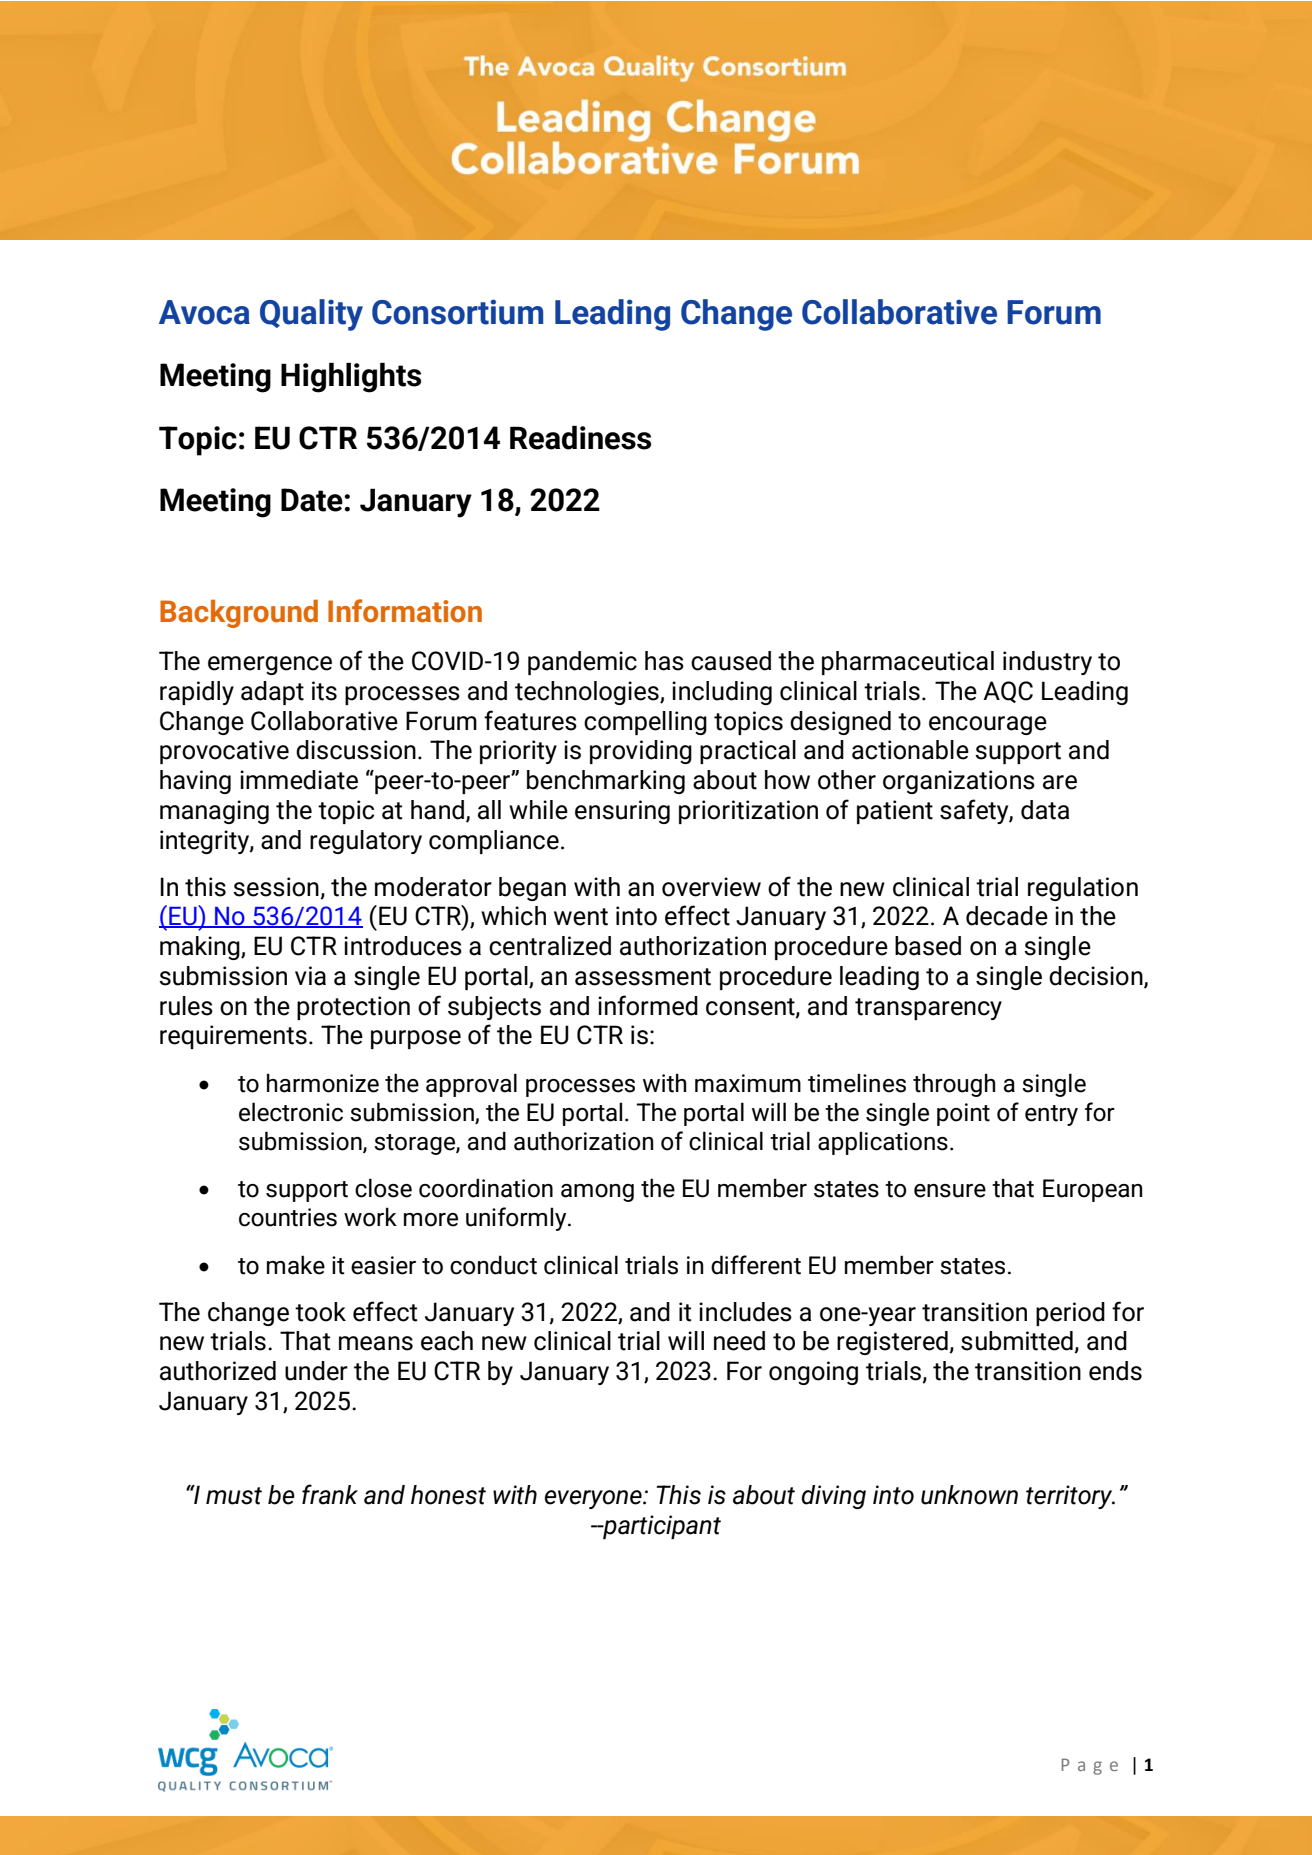 This screenshot has width=1312, height=1855. I want to click on Readiness, so click(580, 438).
